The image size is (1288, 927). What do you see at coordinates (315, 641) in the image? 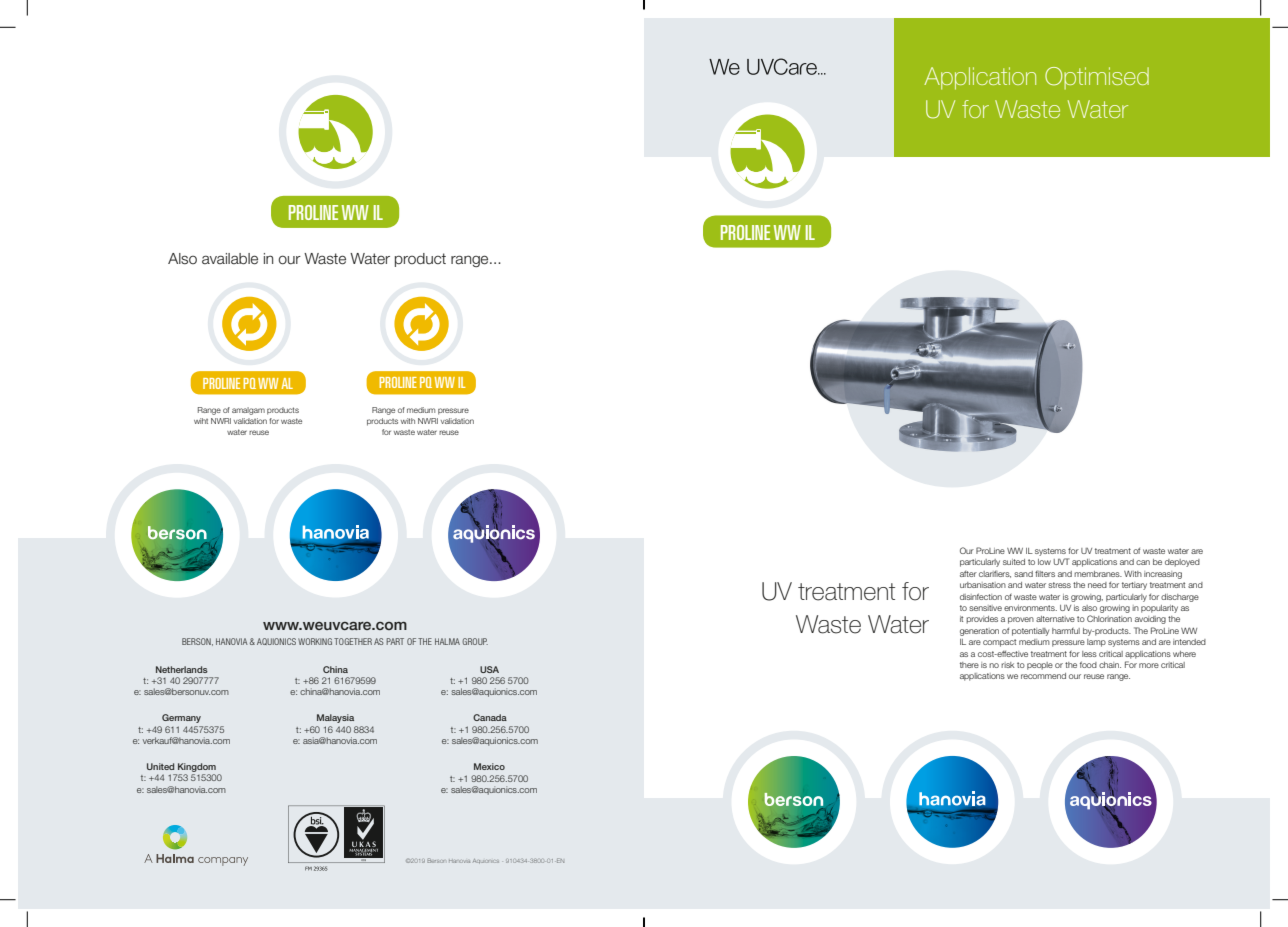
I see `WORKING` at bounding box center [315, 641].
